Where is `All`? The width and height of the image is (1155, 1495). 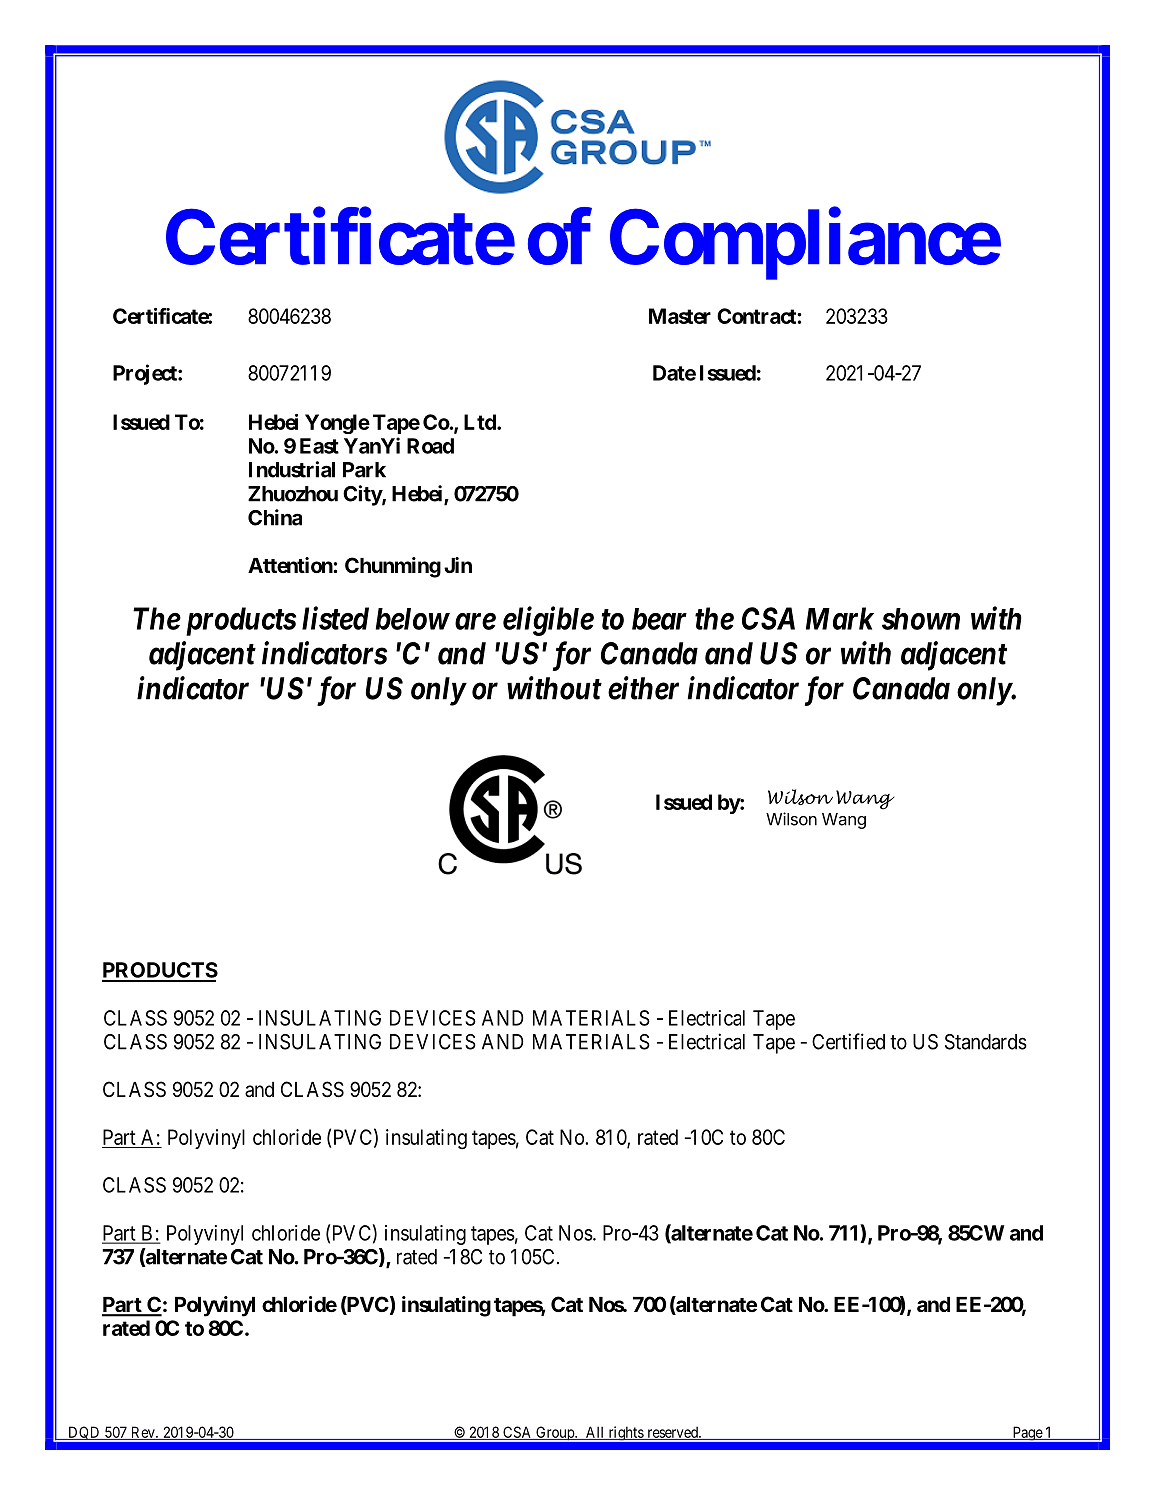 All is located at coordinates (595, 1433).
